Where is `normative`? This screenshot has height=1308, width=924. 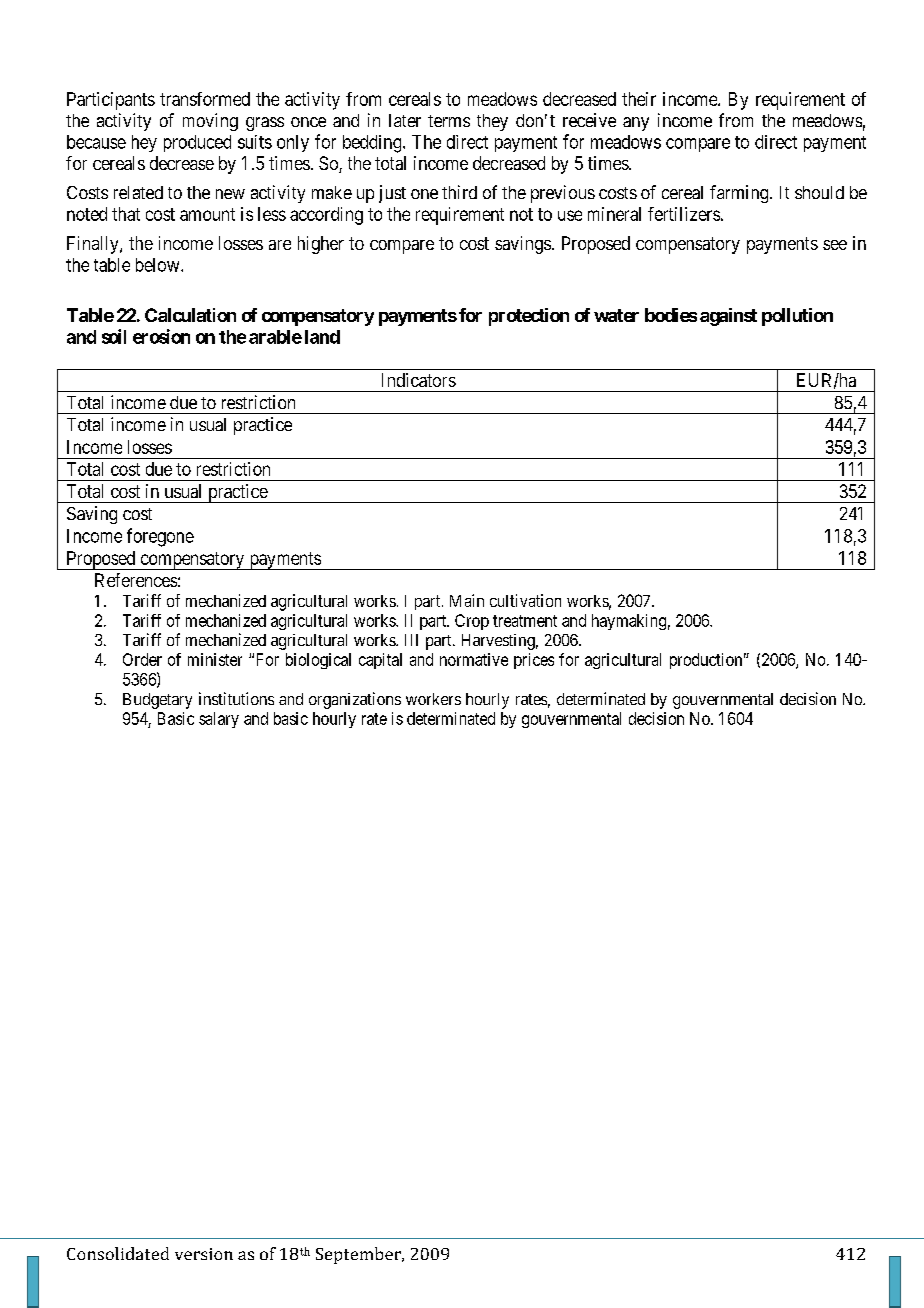
normative is located at coordinates (474, 659).
